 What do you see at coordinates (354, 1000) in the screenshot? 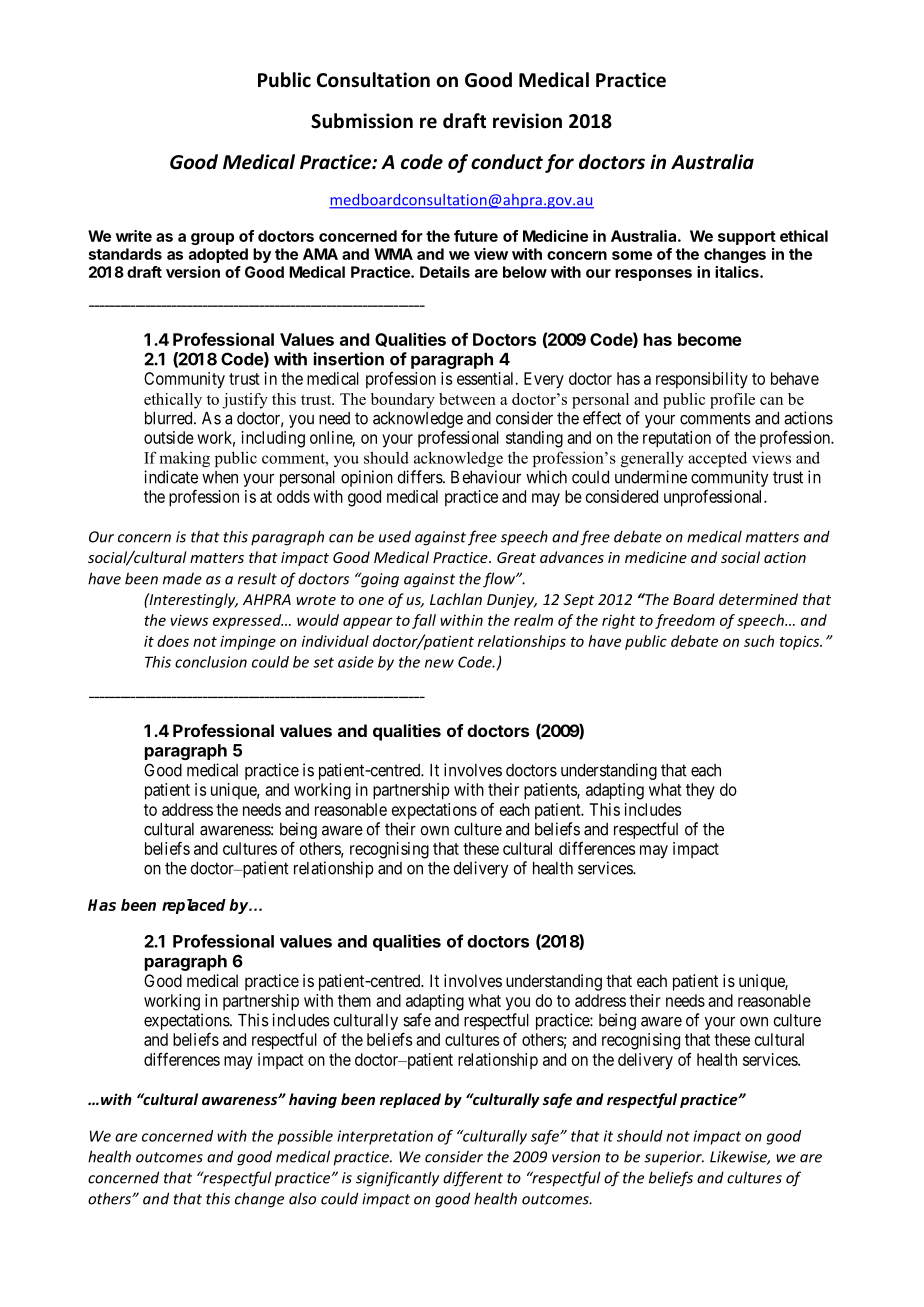
I see `them` at bounding box center [354, 1000].
